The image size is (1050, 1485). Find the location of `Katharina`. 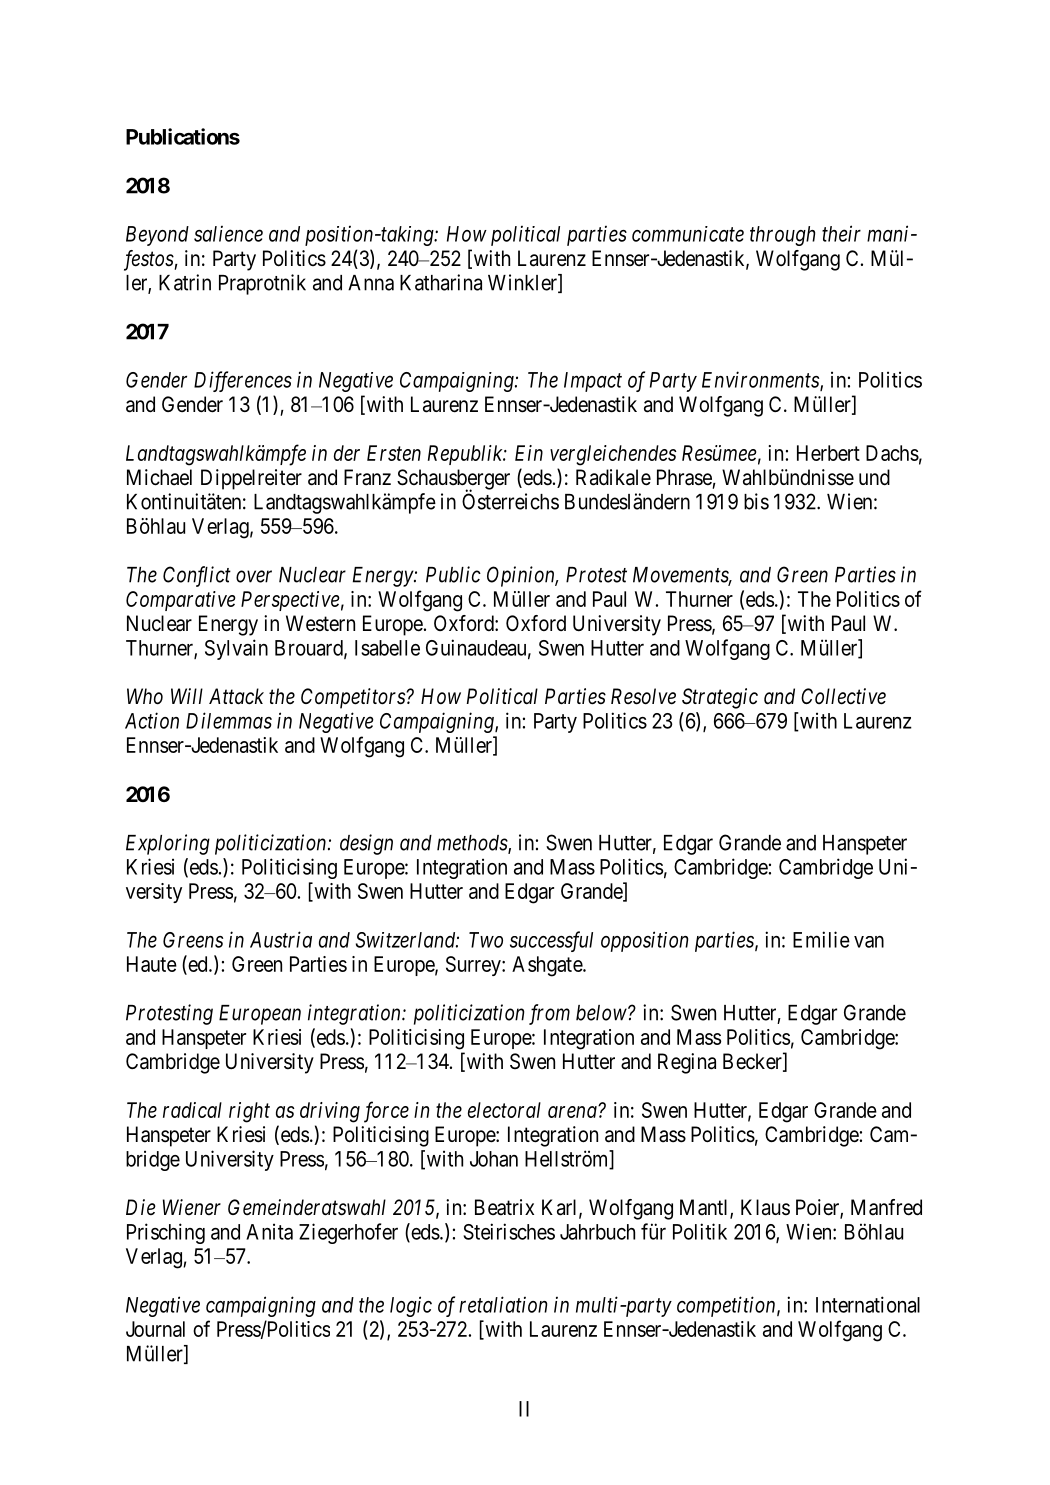

Katharina is located at coordinates (441, 282).
